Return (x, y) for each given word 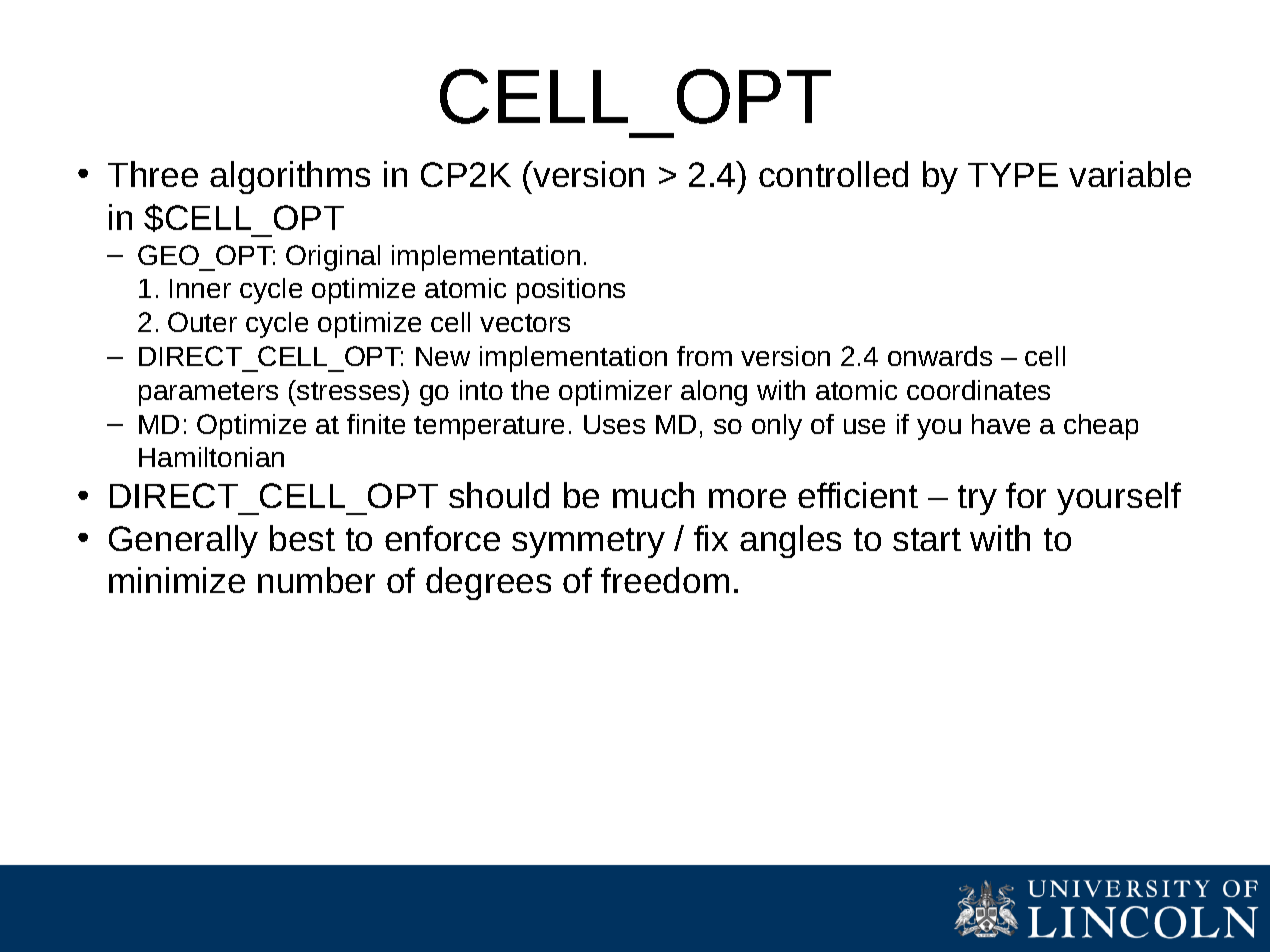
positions (571, 291)
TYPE (1013, 175)
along (714, 393)
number (316, 580)
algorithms (290, 177)
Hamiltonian (211, 457)
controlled (833, 174)
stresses (349, 390)
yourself (1119, 498)
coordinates (978, 390)
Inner (200, 288)
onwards (940, 356)
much (653, 495)
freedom (665, 580)
